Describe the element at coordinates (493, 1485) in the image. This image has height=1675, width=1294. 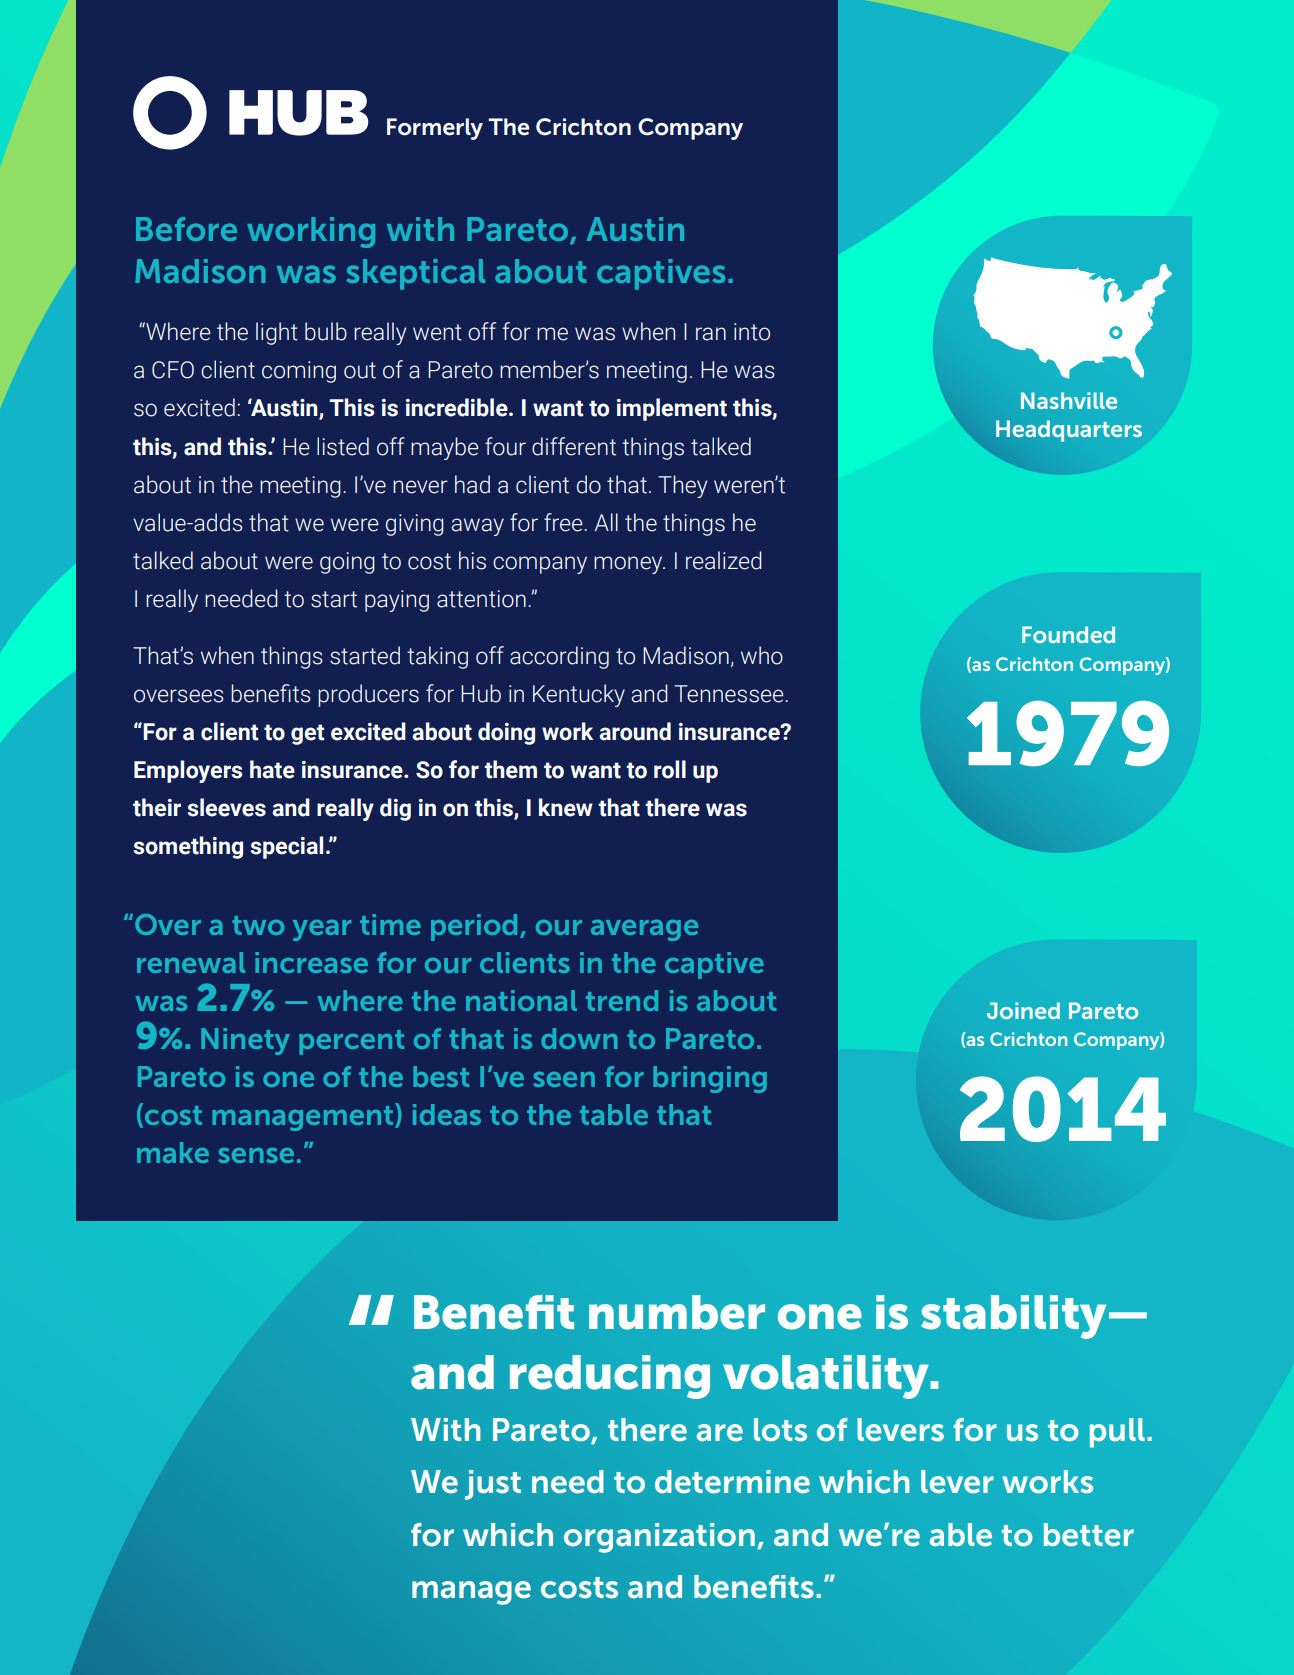
I see `just` at that location.
